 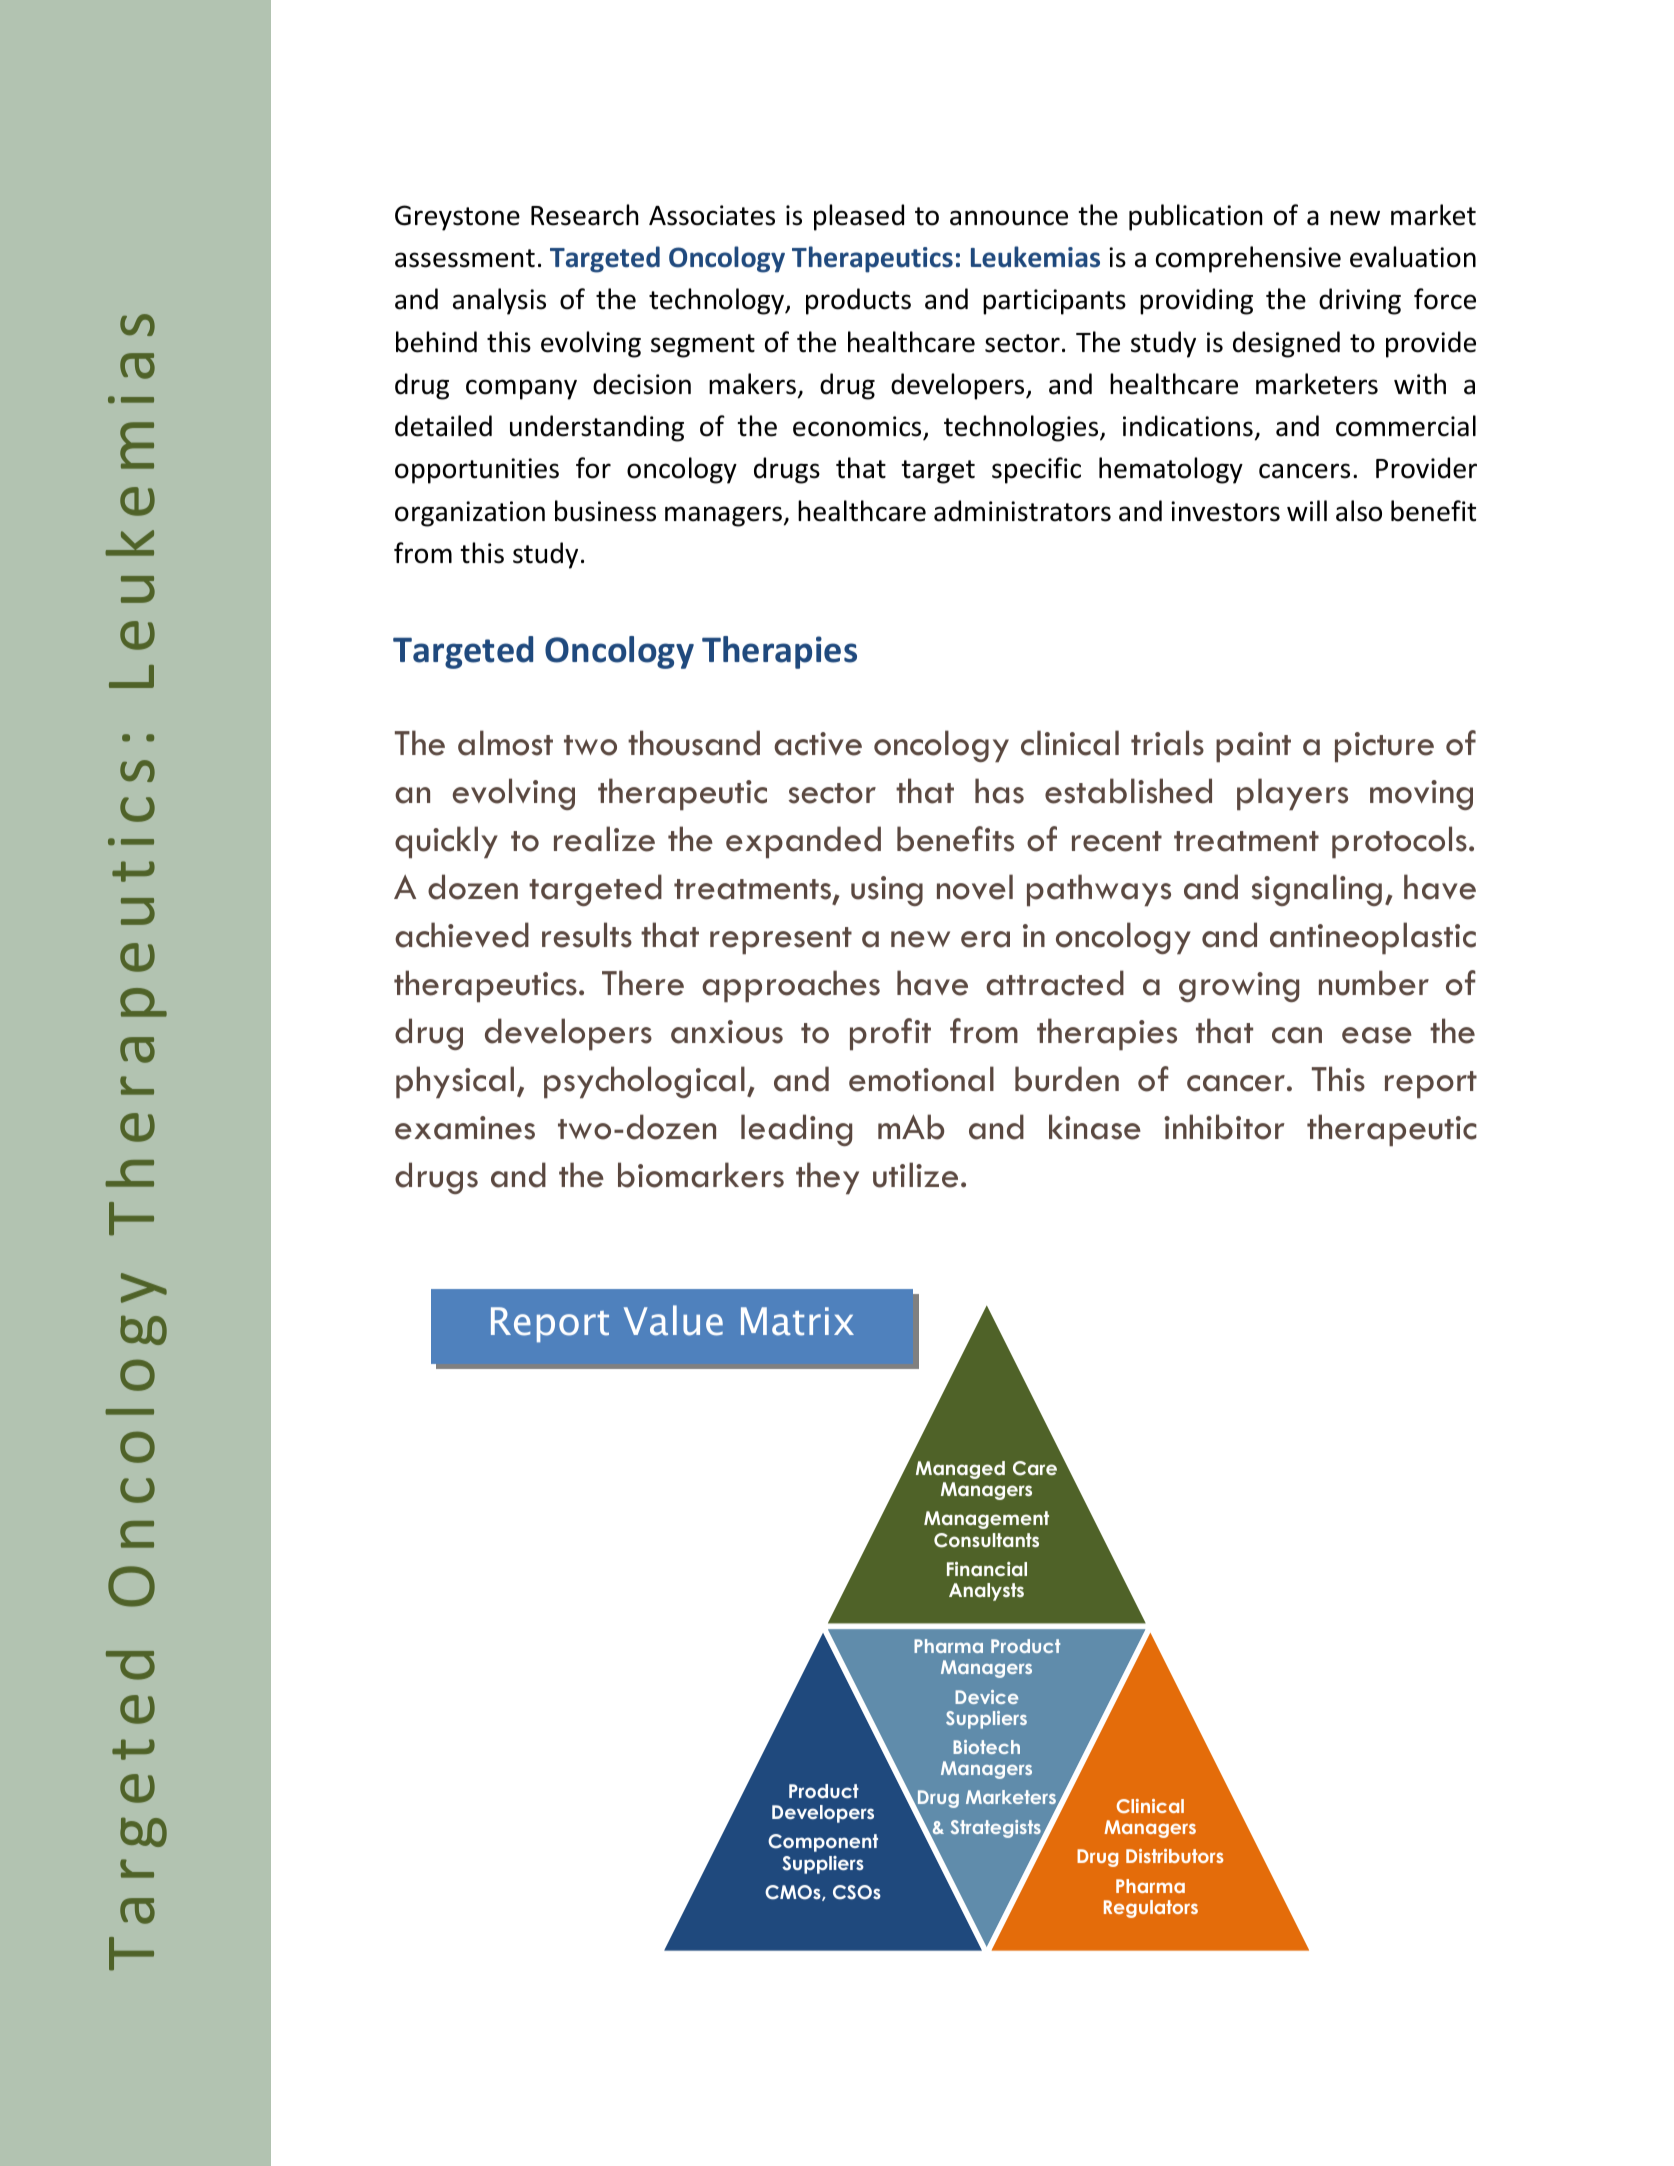 What do you see at coordinates (1009, 218) in the screenshot?
I see `announce` at bounding box center [1009, 218].
